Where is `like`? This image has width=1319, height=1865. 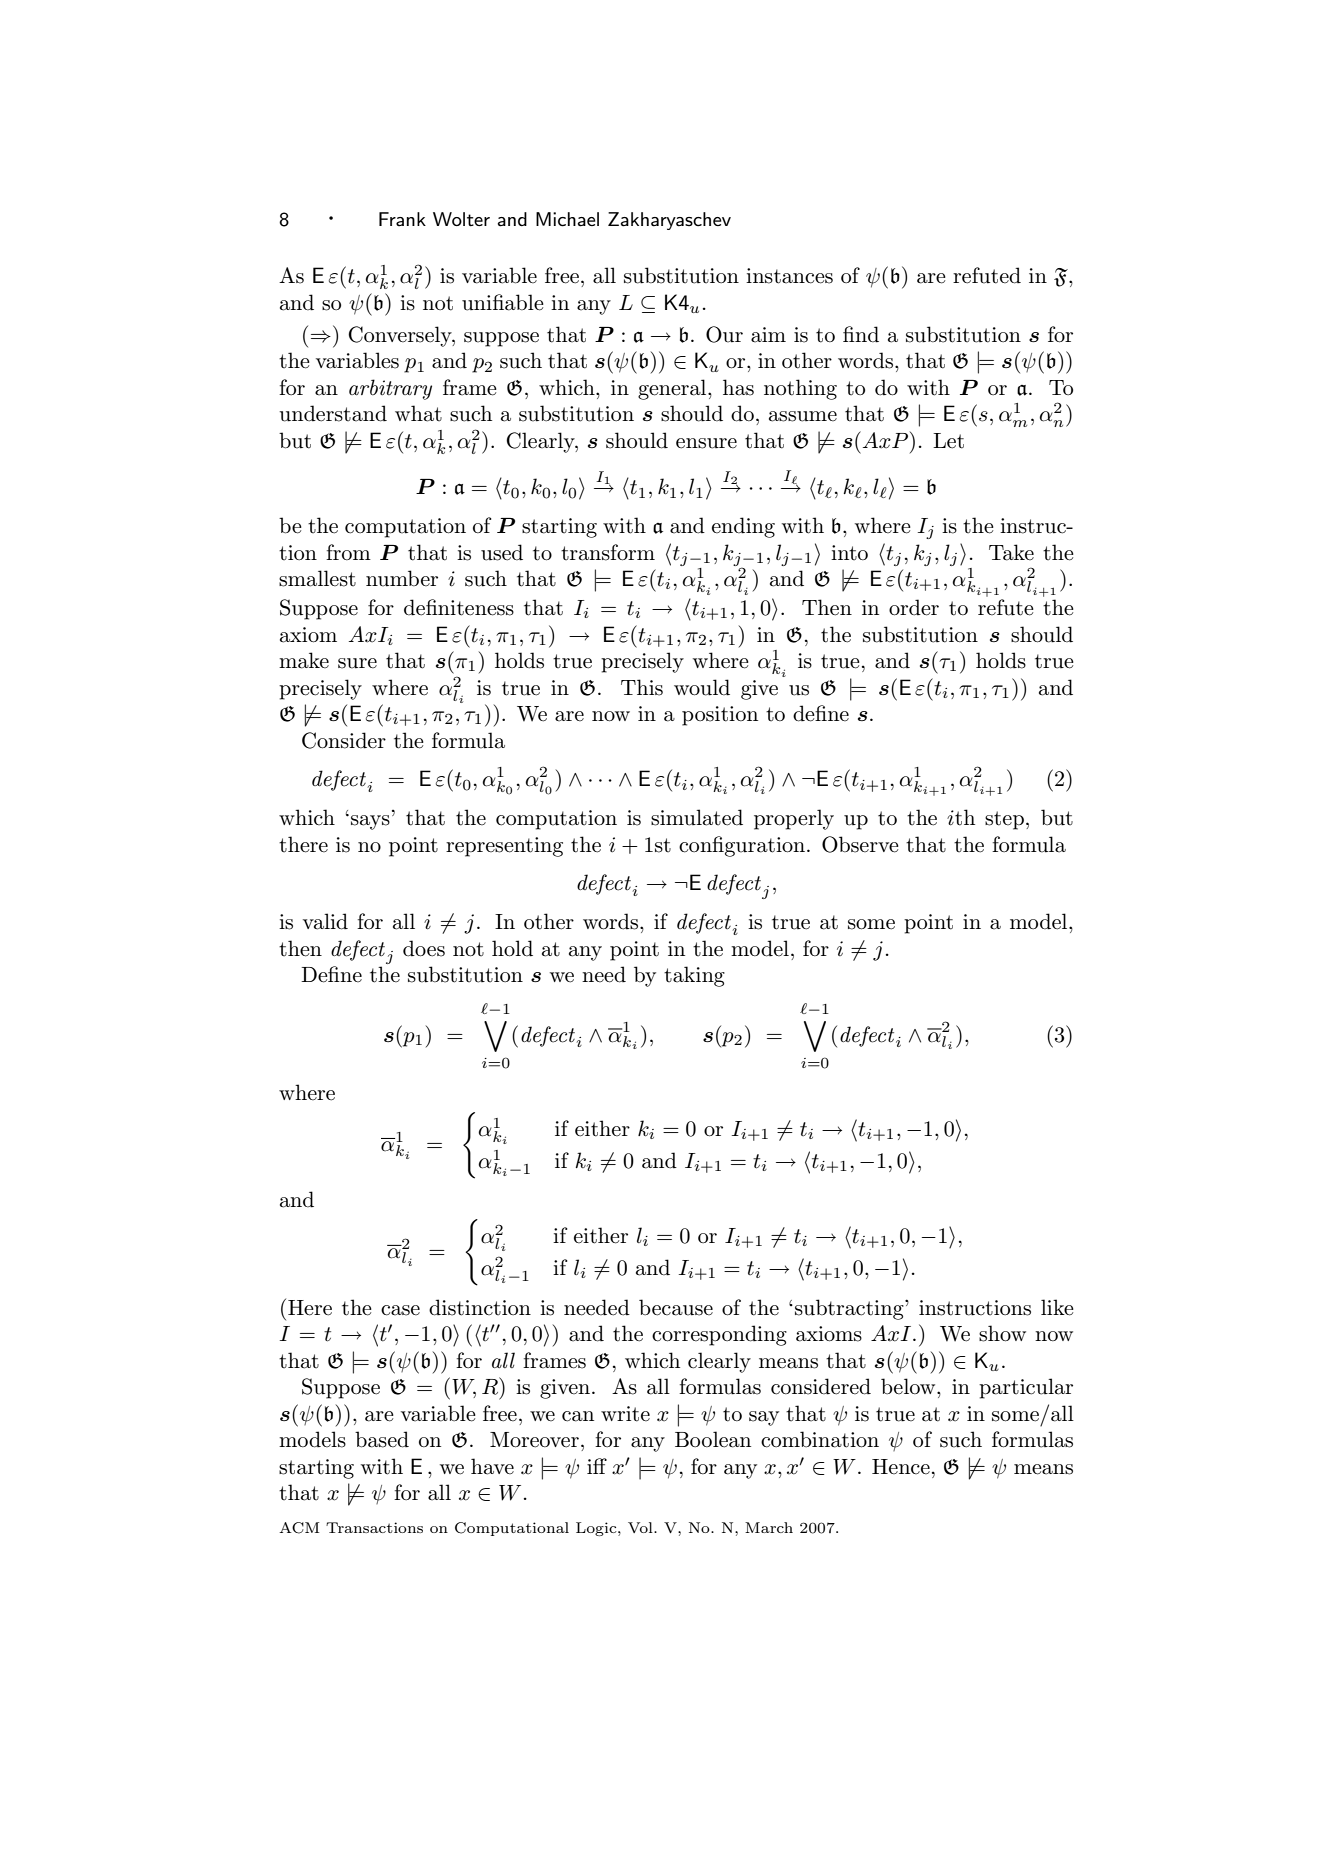 like is located at coordinates (1057, 1307).
